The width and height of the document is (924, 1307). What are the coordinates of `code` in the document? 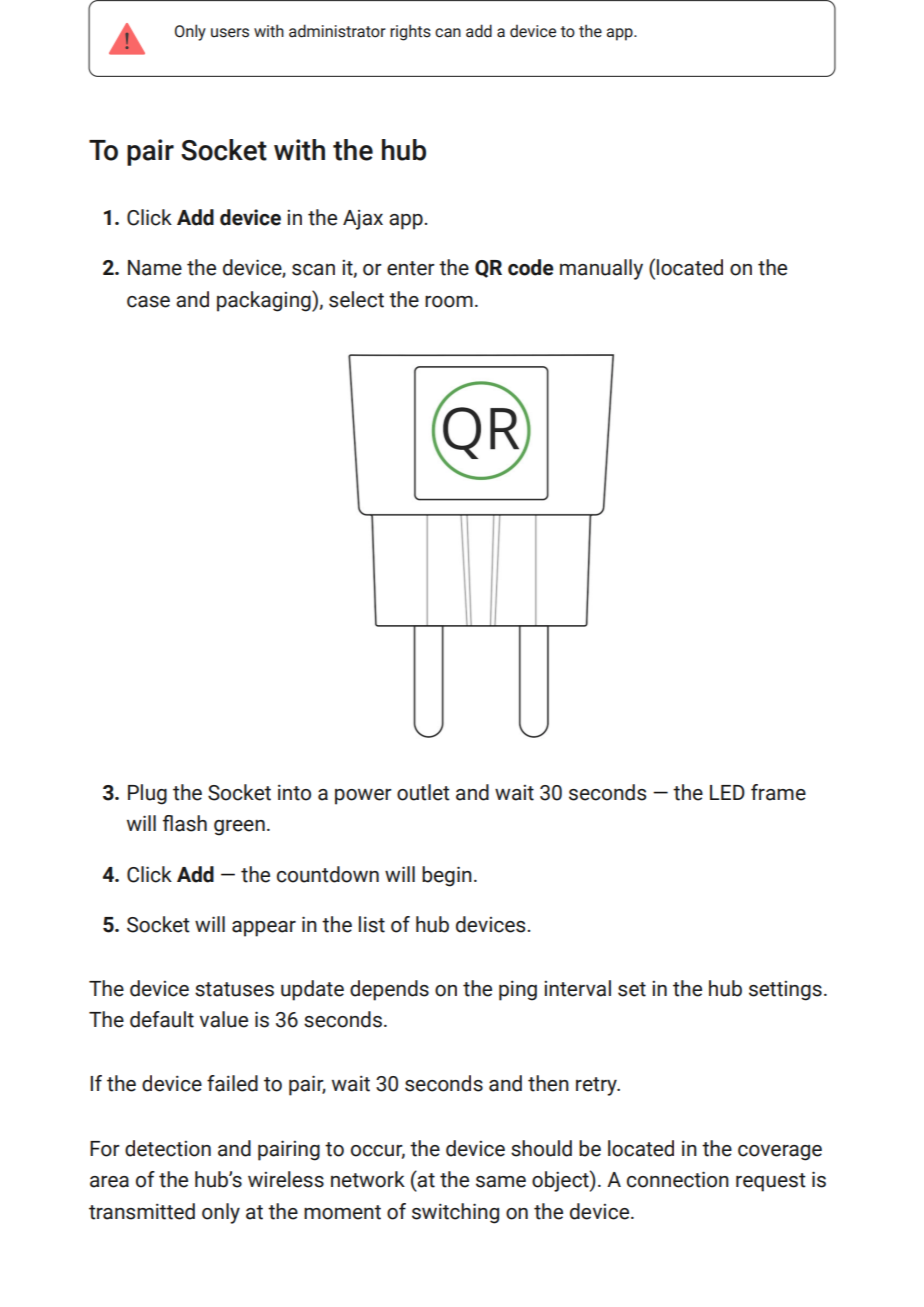 It's located at (531, 267).
